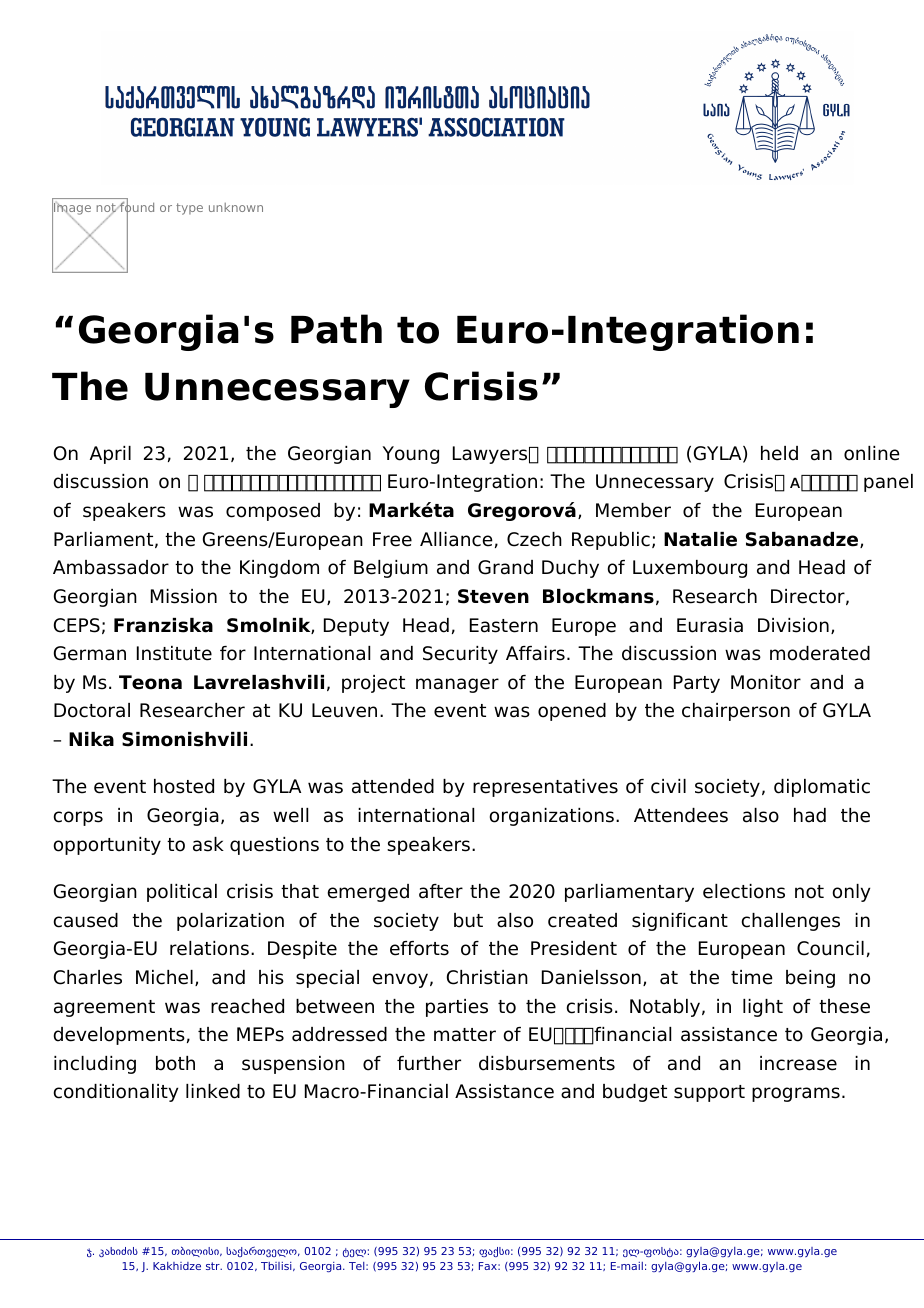  I want to click on Security, so click(460, 655).
